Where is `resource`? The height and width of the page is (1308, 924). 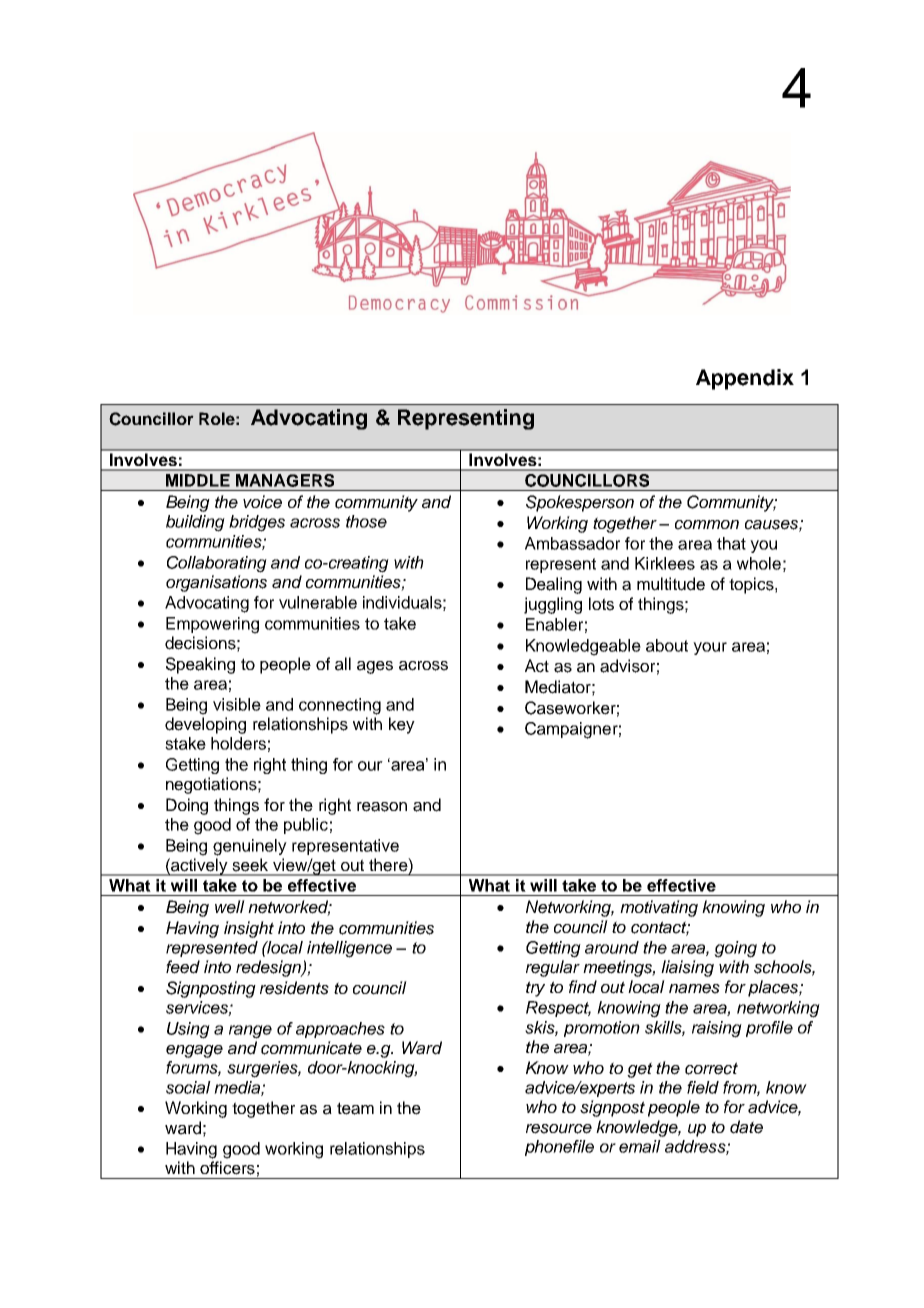 resource is located at coordinates (559, 1129).
